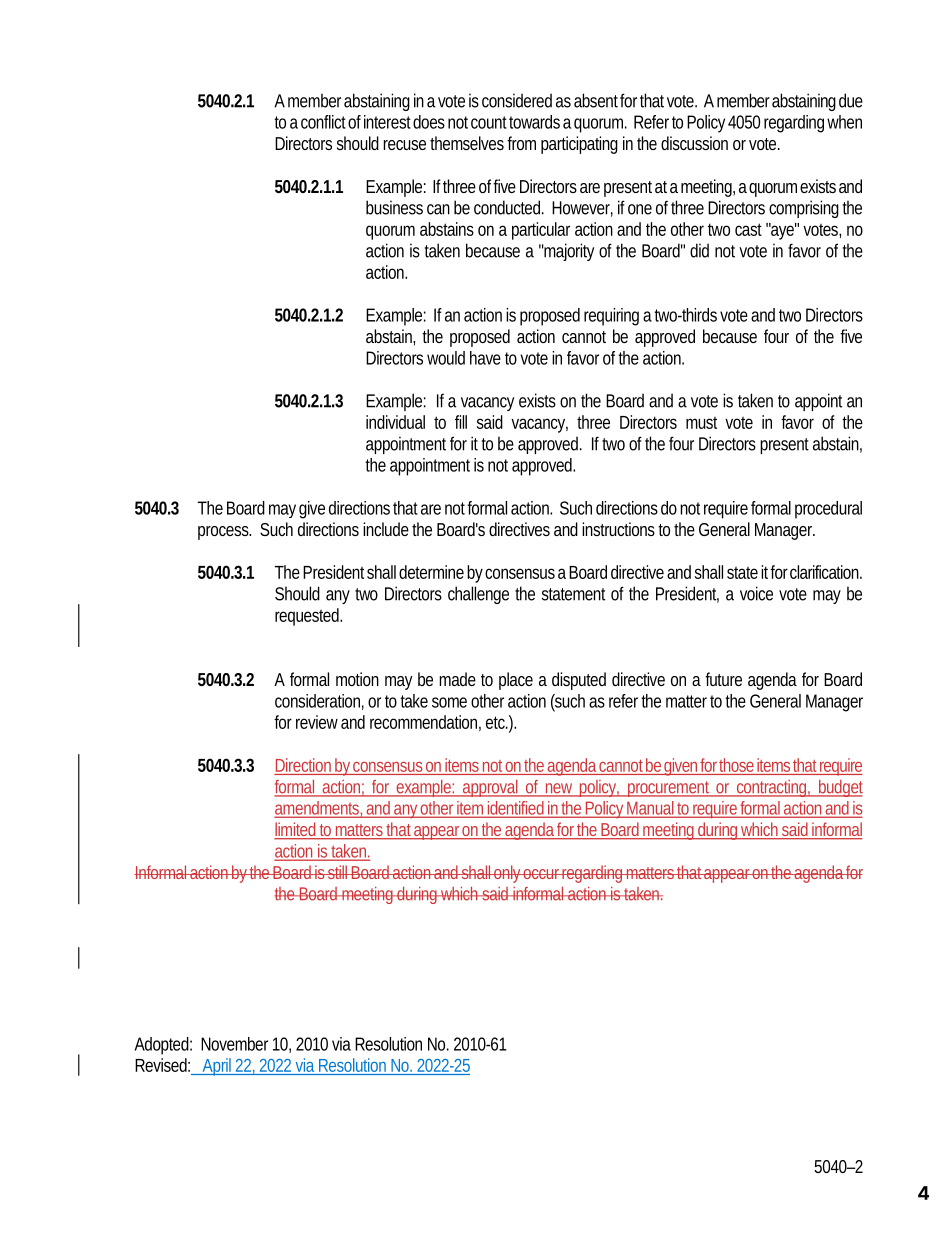  What do you see at coordinates (478, 595) in the image?
I see `challenge` at bounding box center [478, 595].
